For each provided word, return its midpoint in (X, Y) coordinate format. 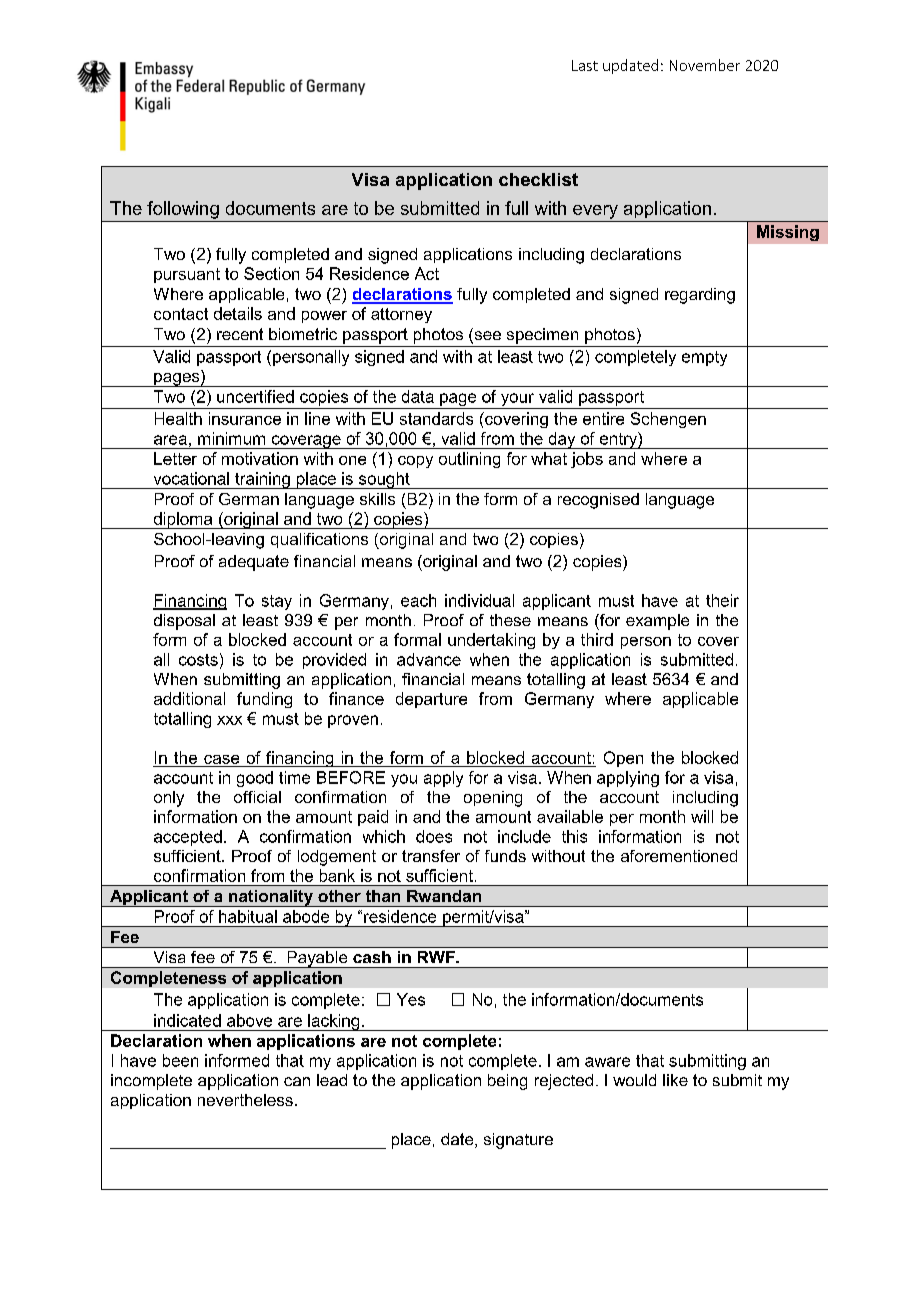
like (675, 1080)
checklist (538, 179)
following (183, 210)
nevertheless (245, 1100)
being (507, 1082)
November (705, 65)
